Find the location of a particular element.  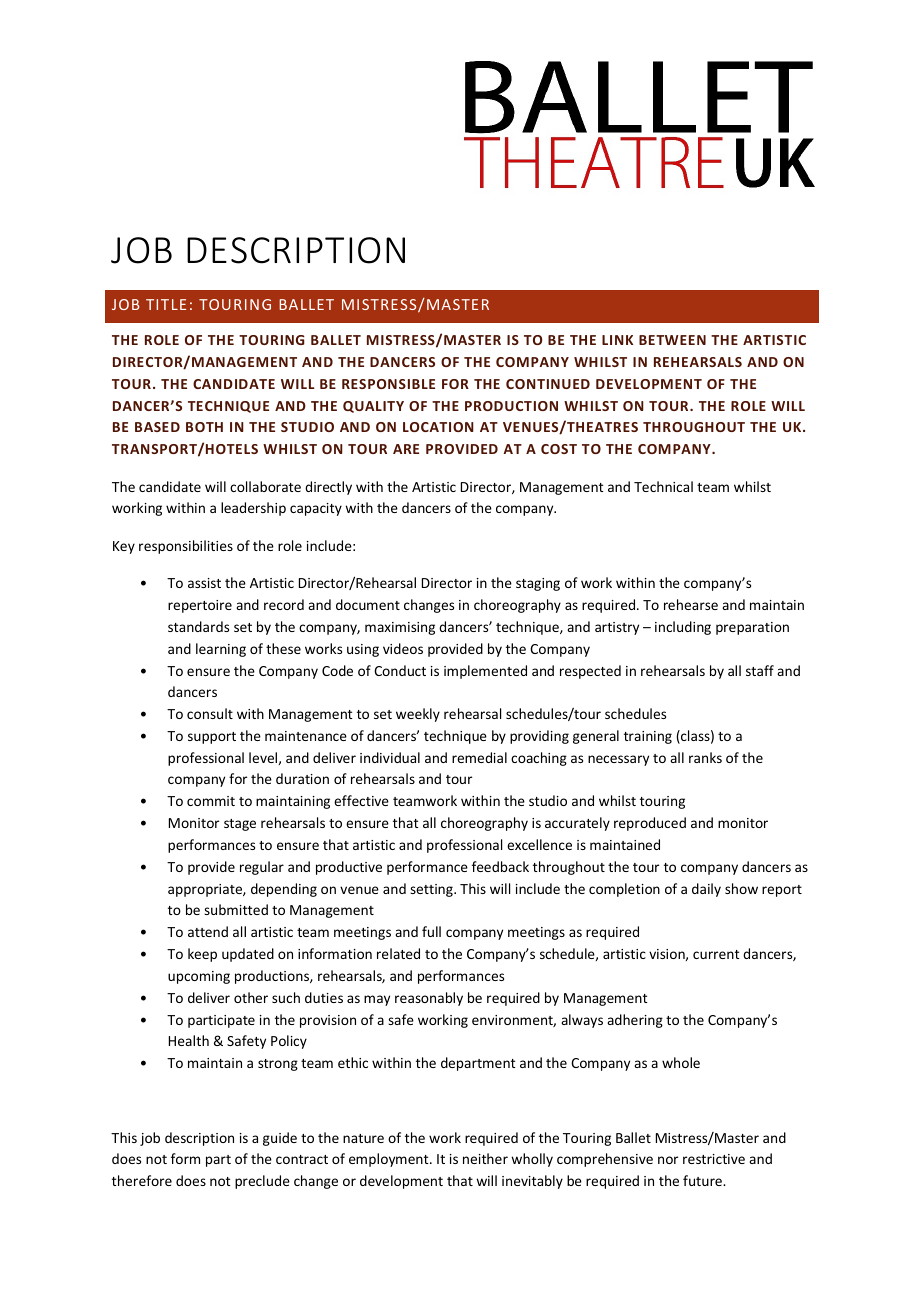

rehearse is located at coordinates (691, 604).
